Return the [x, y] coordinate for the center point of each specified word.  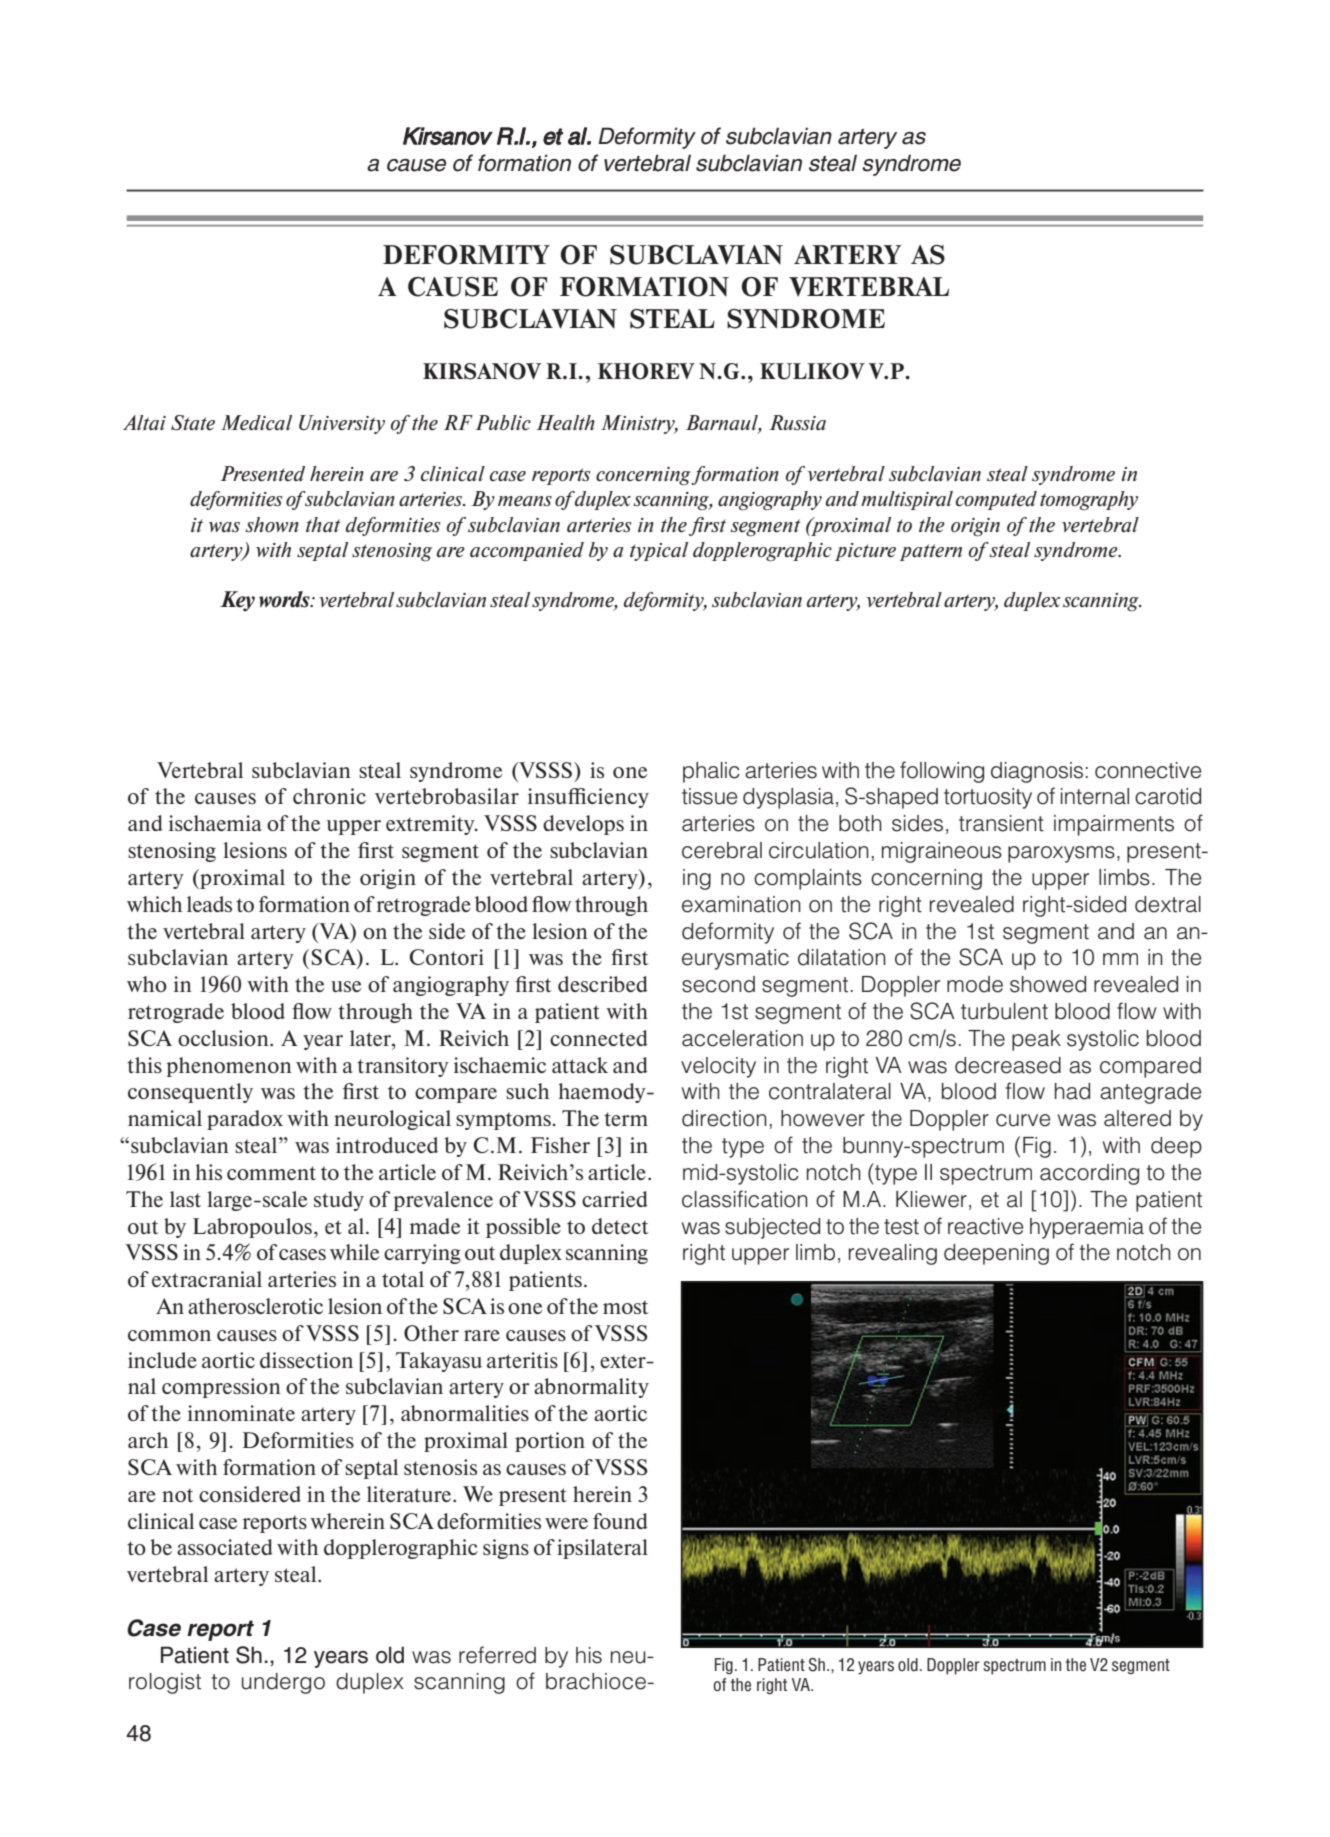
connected [599, 1038]
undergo [283, 1683]
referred [497, 1655]
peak [1036, 1040]
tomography [1089, 500]
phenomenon [229, 1067]
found [620, 1521]
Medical [256, 422]
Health [565, 422]
